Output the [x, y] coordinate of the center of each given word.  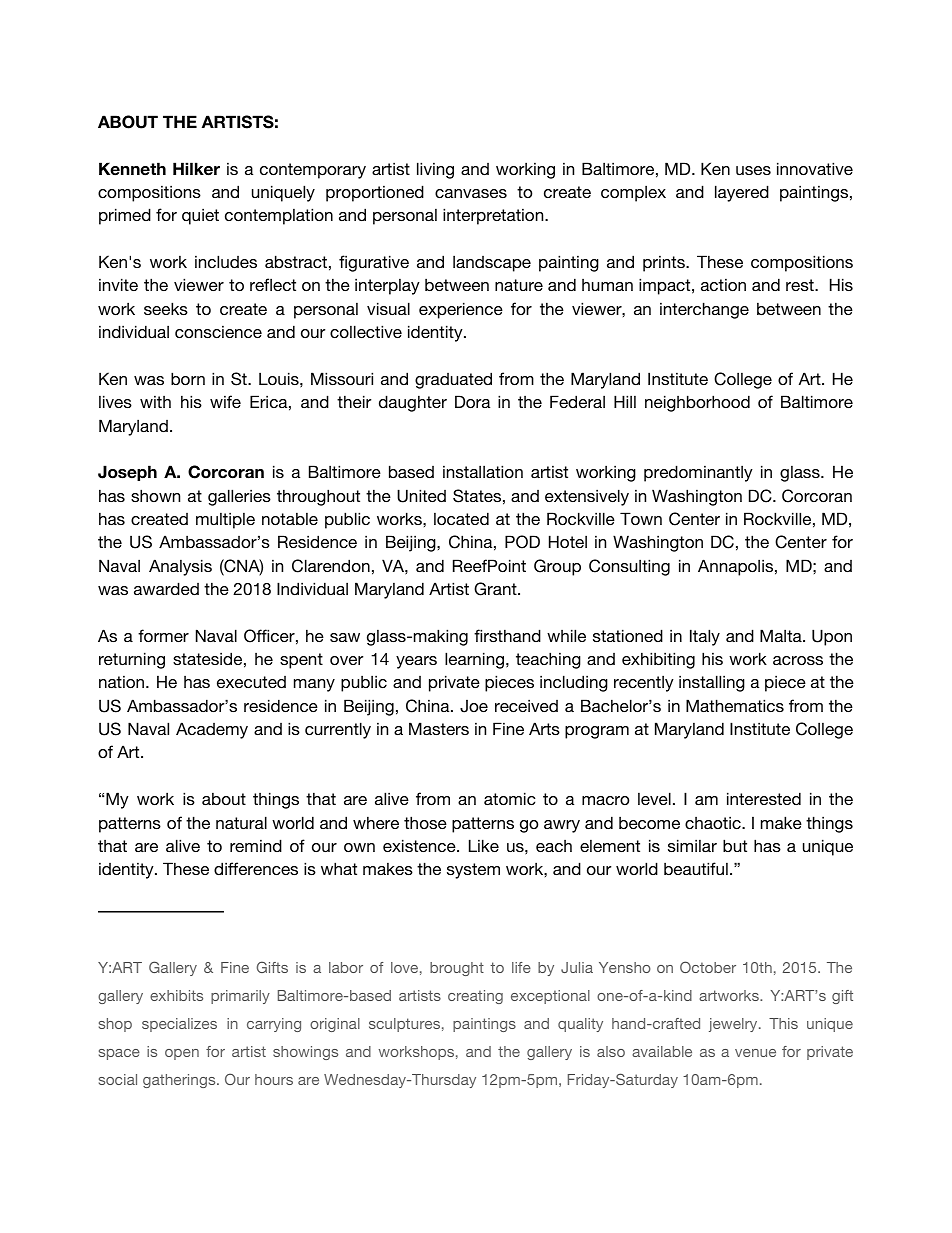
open [182, 1054]
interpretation [494, 216]
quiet [200, 216]
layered [742, 193]
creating [475, 997]
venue [755, 1053]
